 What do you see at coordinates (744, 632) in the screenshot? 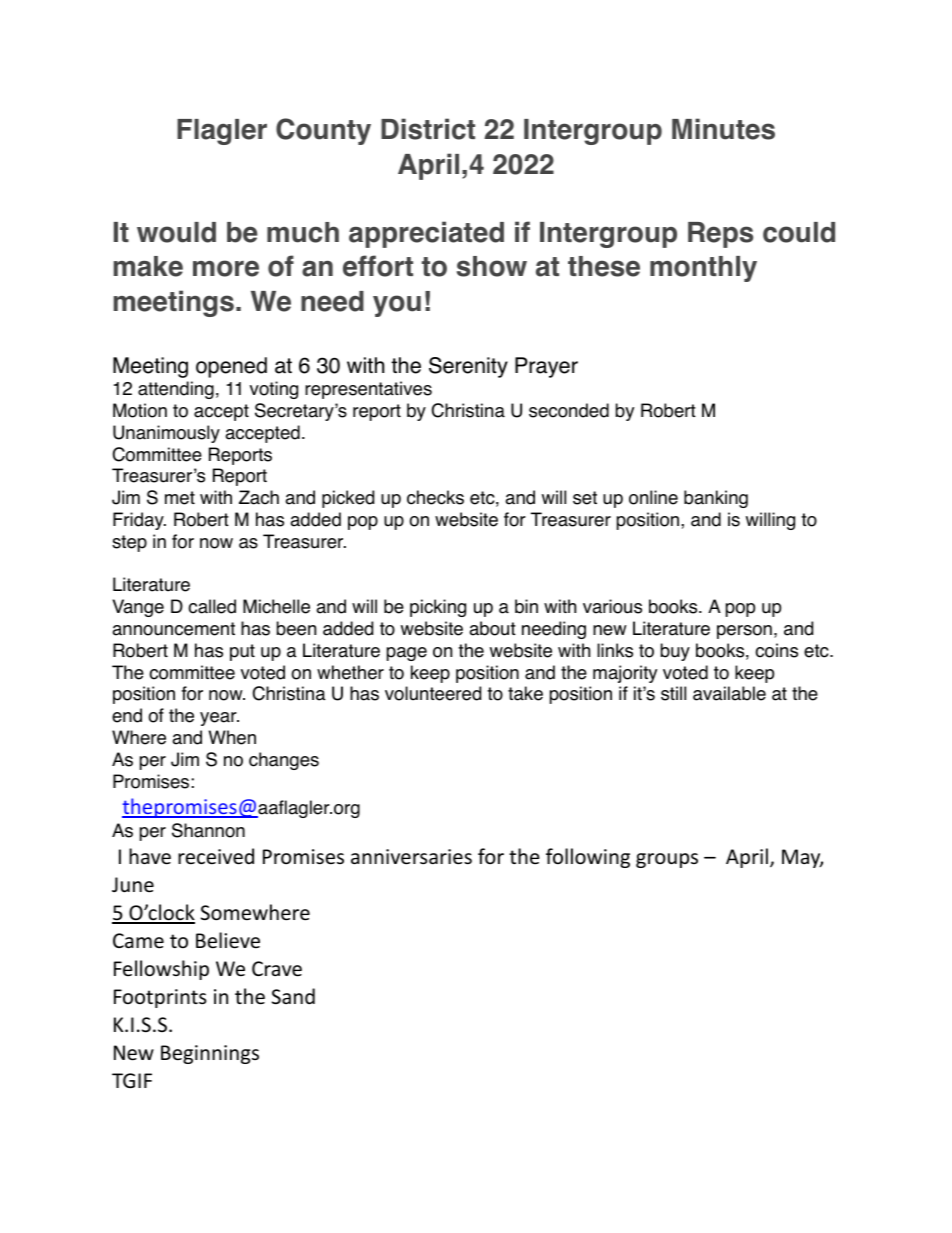
I see `person` at bounding box center [744, 632].
